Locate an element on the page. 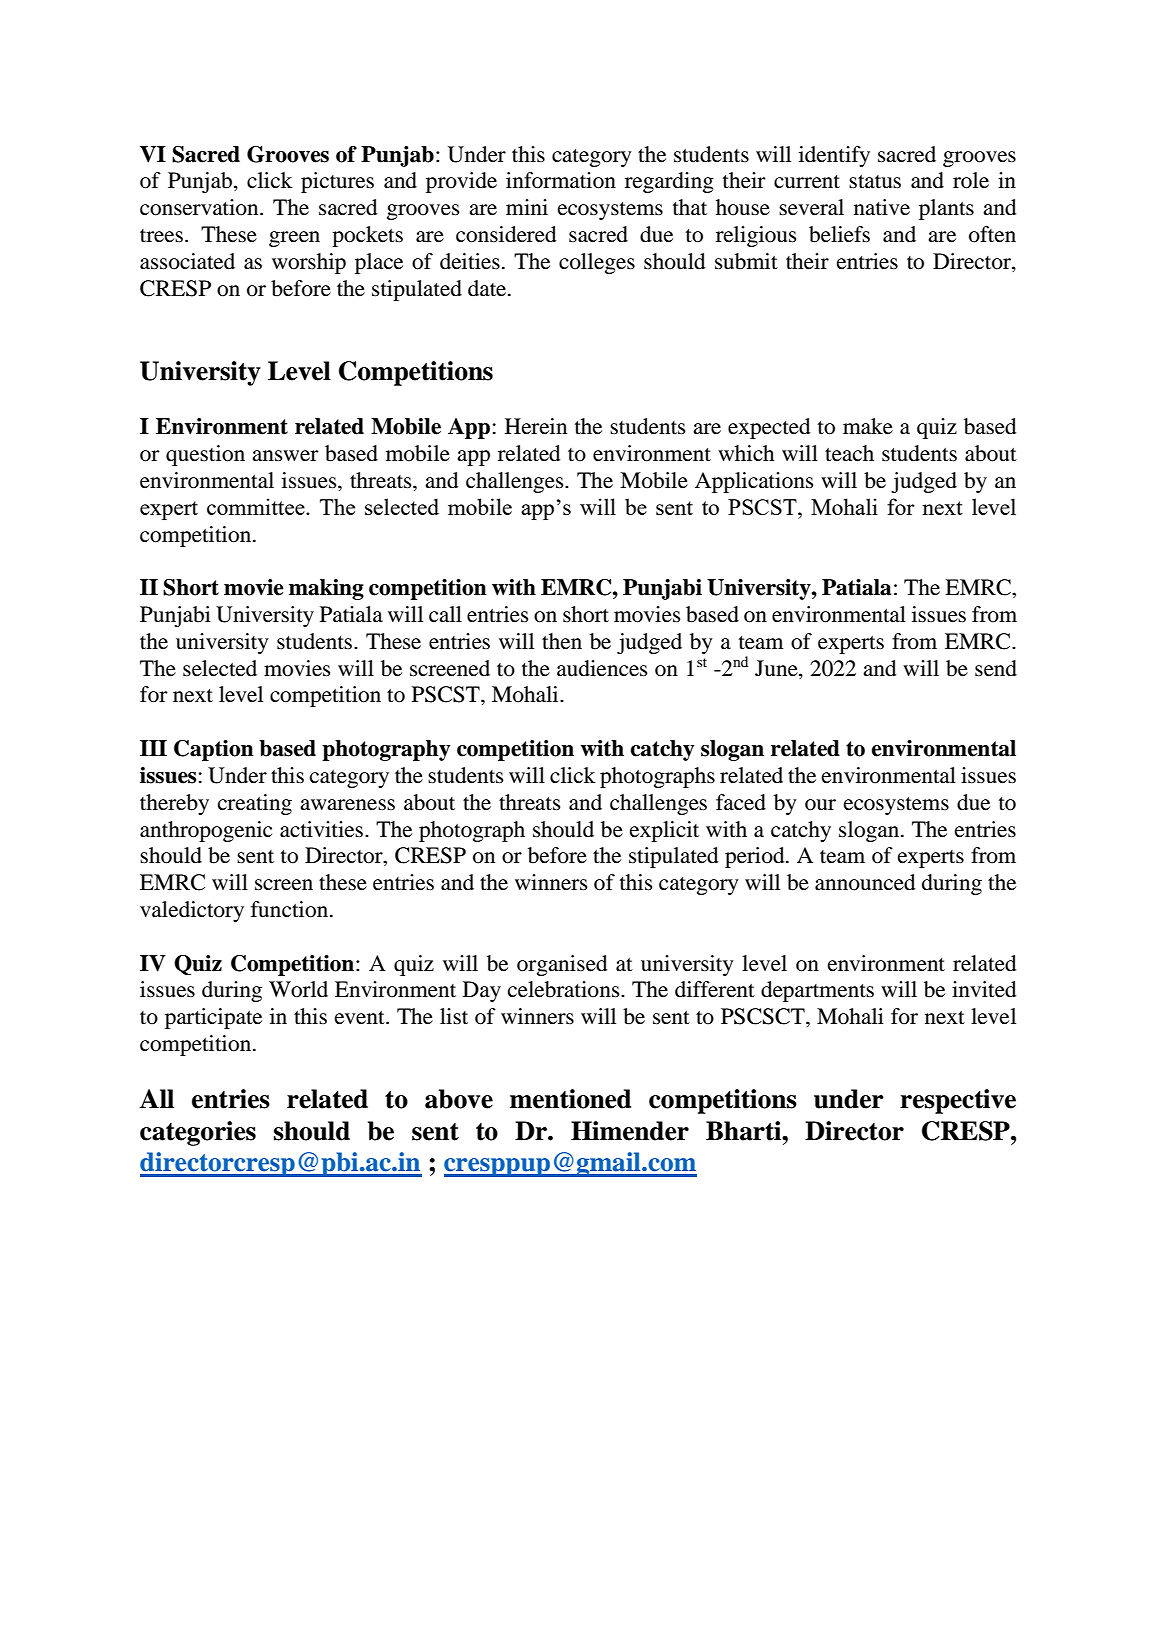  explicit is located at coordinates (664, 831).
